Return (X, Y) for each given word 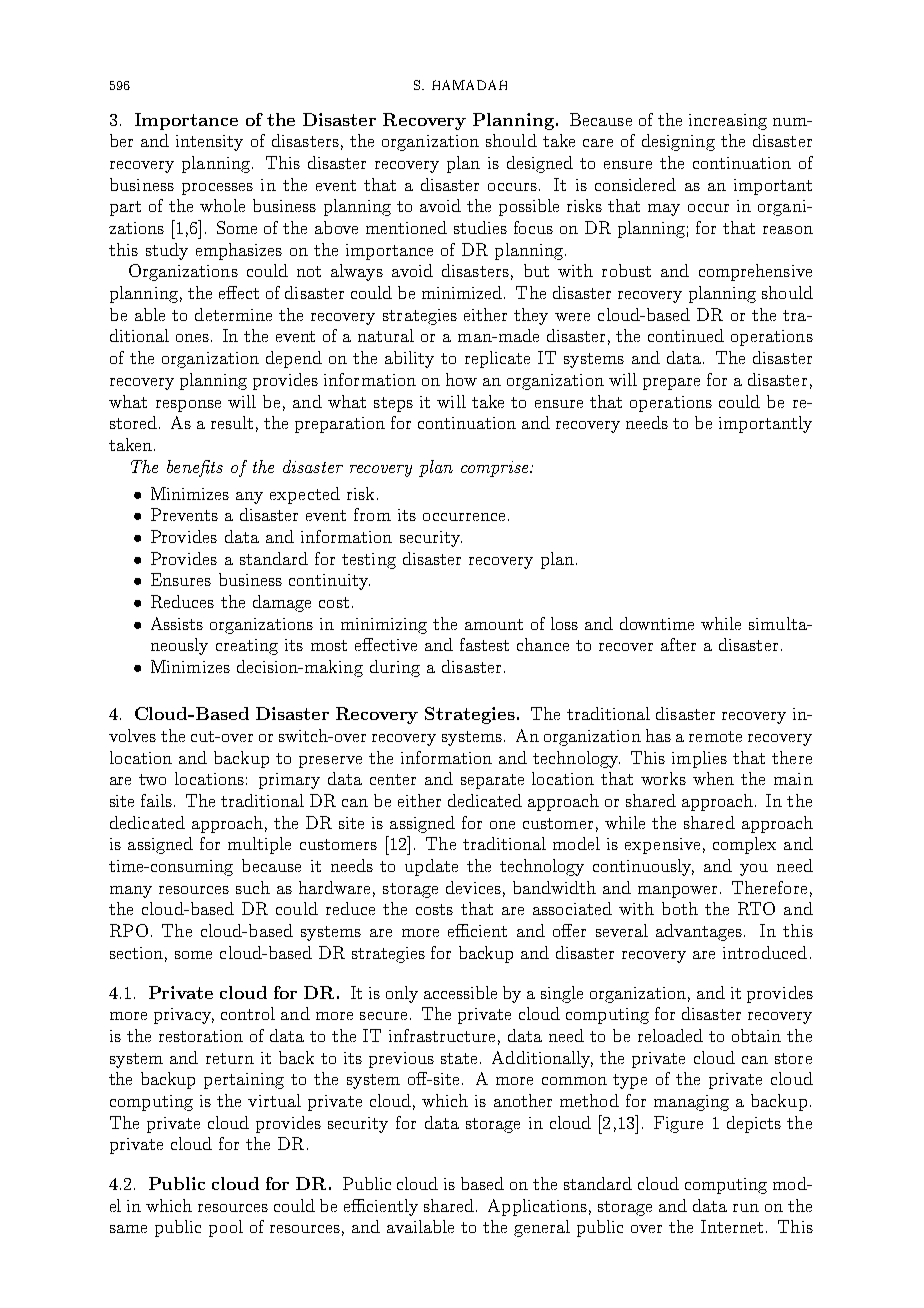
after (678, 644)
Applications (537, 1207)
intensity (209, 143)
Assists (177, 623)
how (461, 379)
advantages (699, 932)
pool (226, 1228)
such (253, 887)
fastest (484, 644)
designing (678, 142)
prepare (671, 384)
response (188, 406)
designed (540, 164)
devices (473, 887)
